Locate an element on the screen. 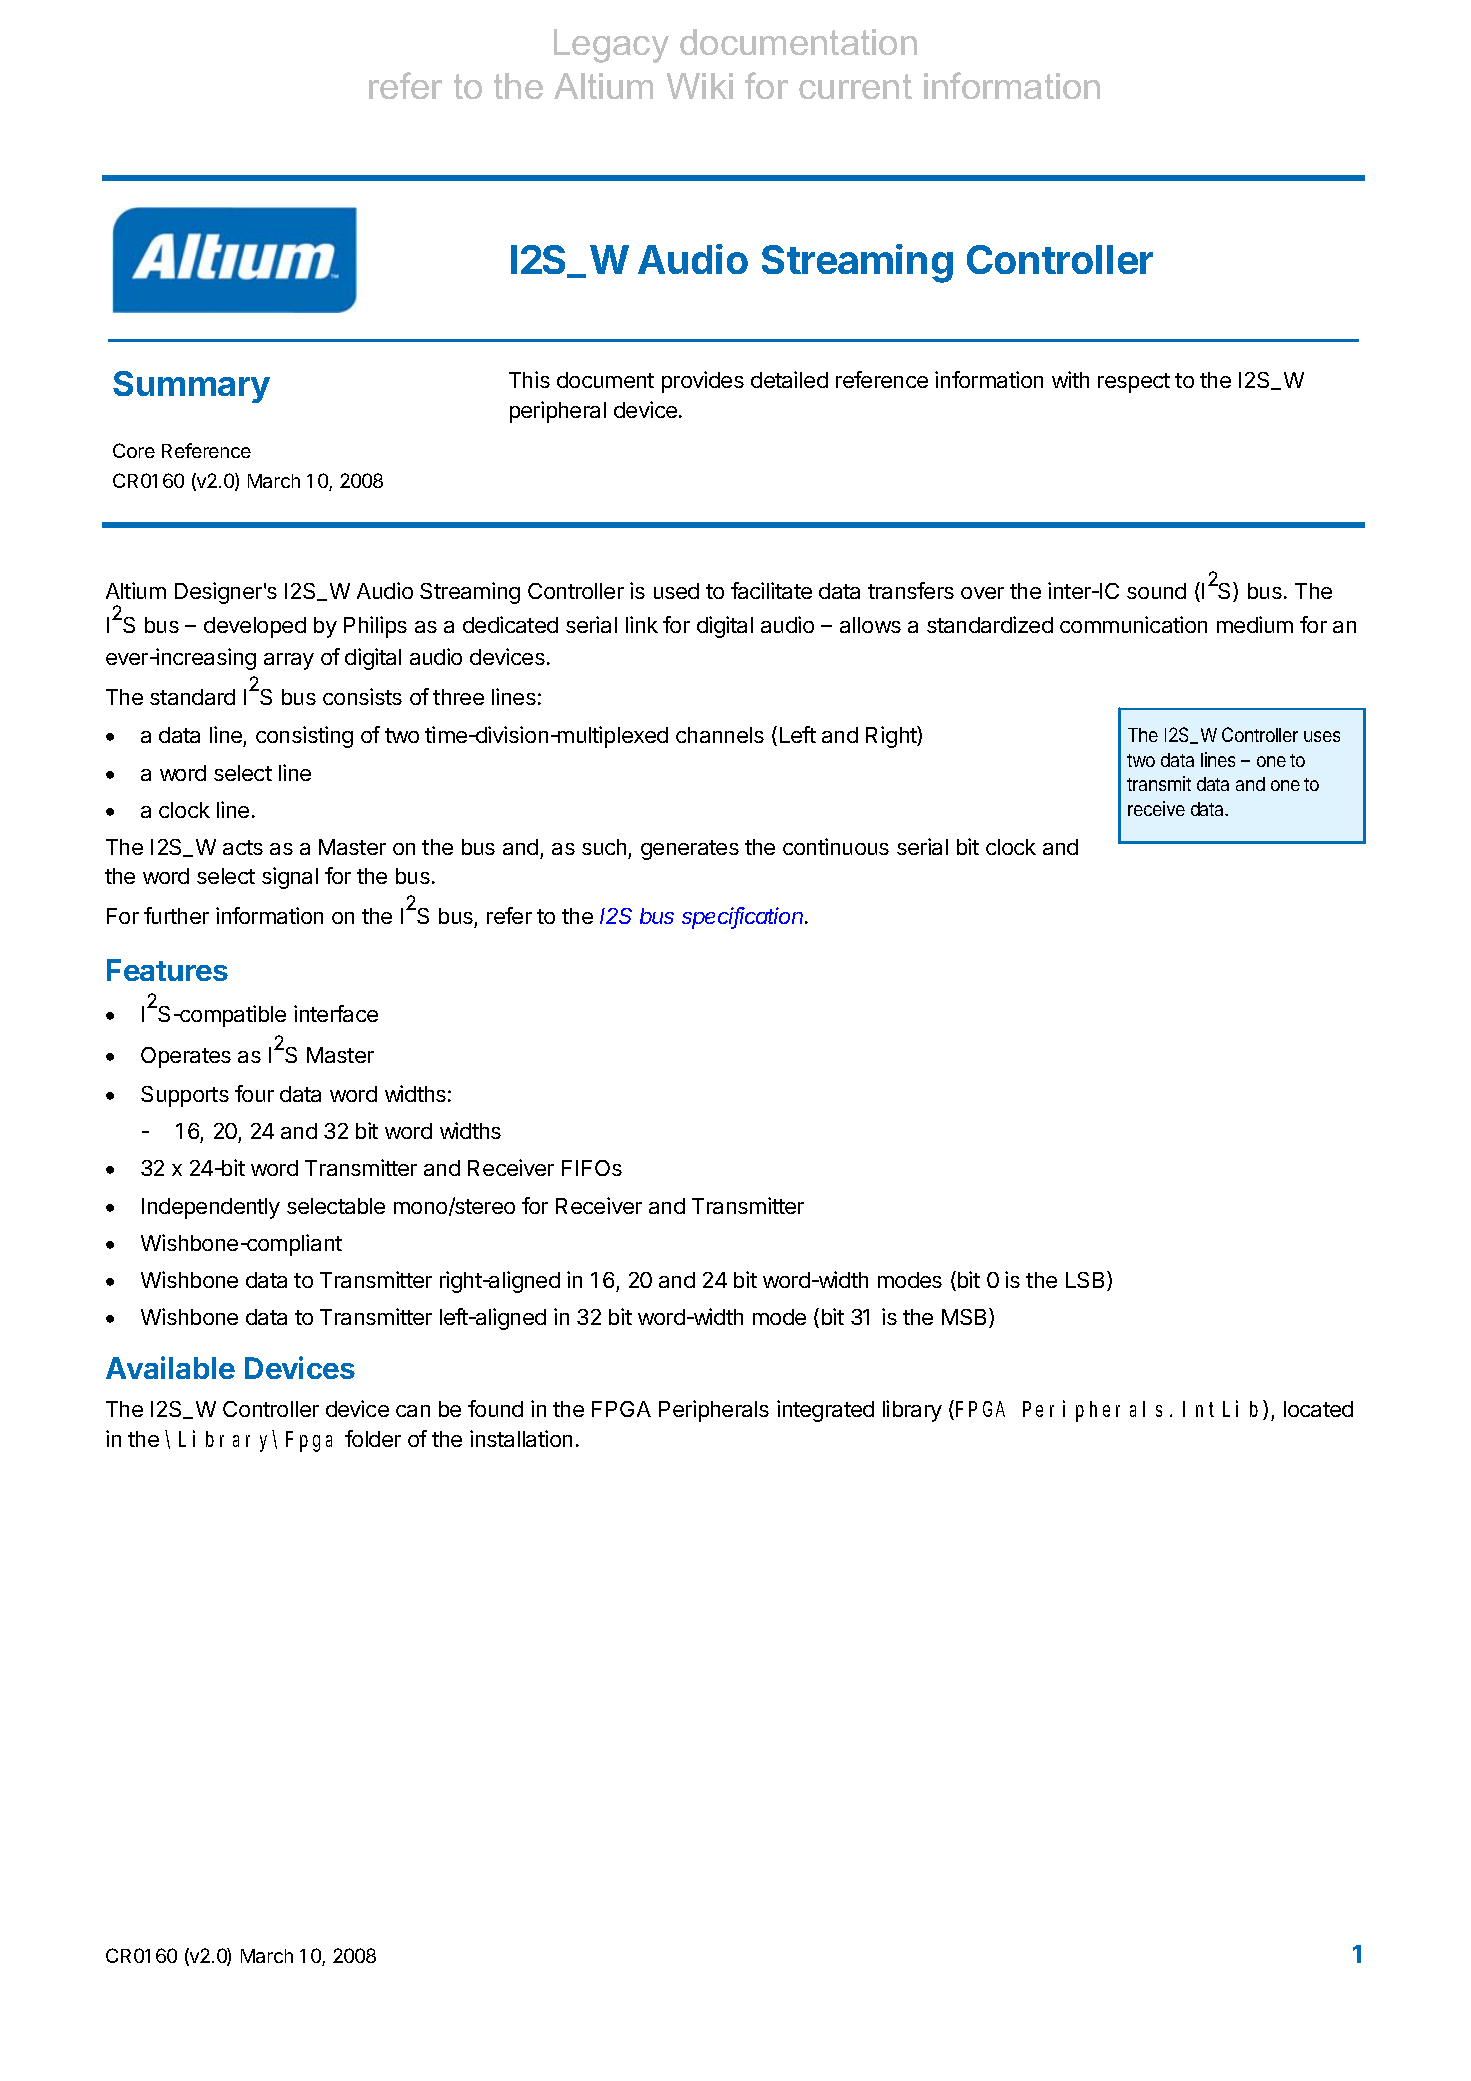 The width and height of the screenshot is (1471, 2081). Available is located at coordinates (170, 1367).
